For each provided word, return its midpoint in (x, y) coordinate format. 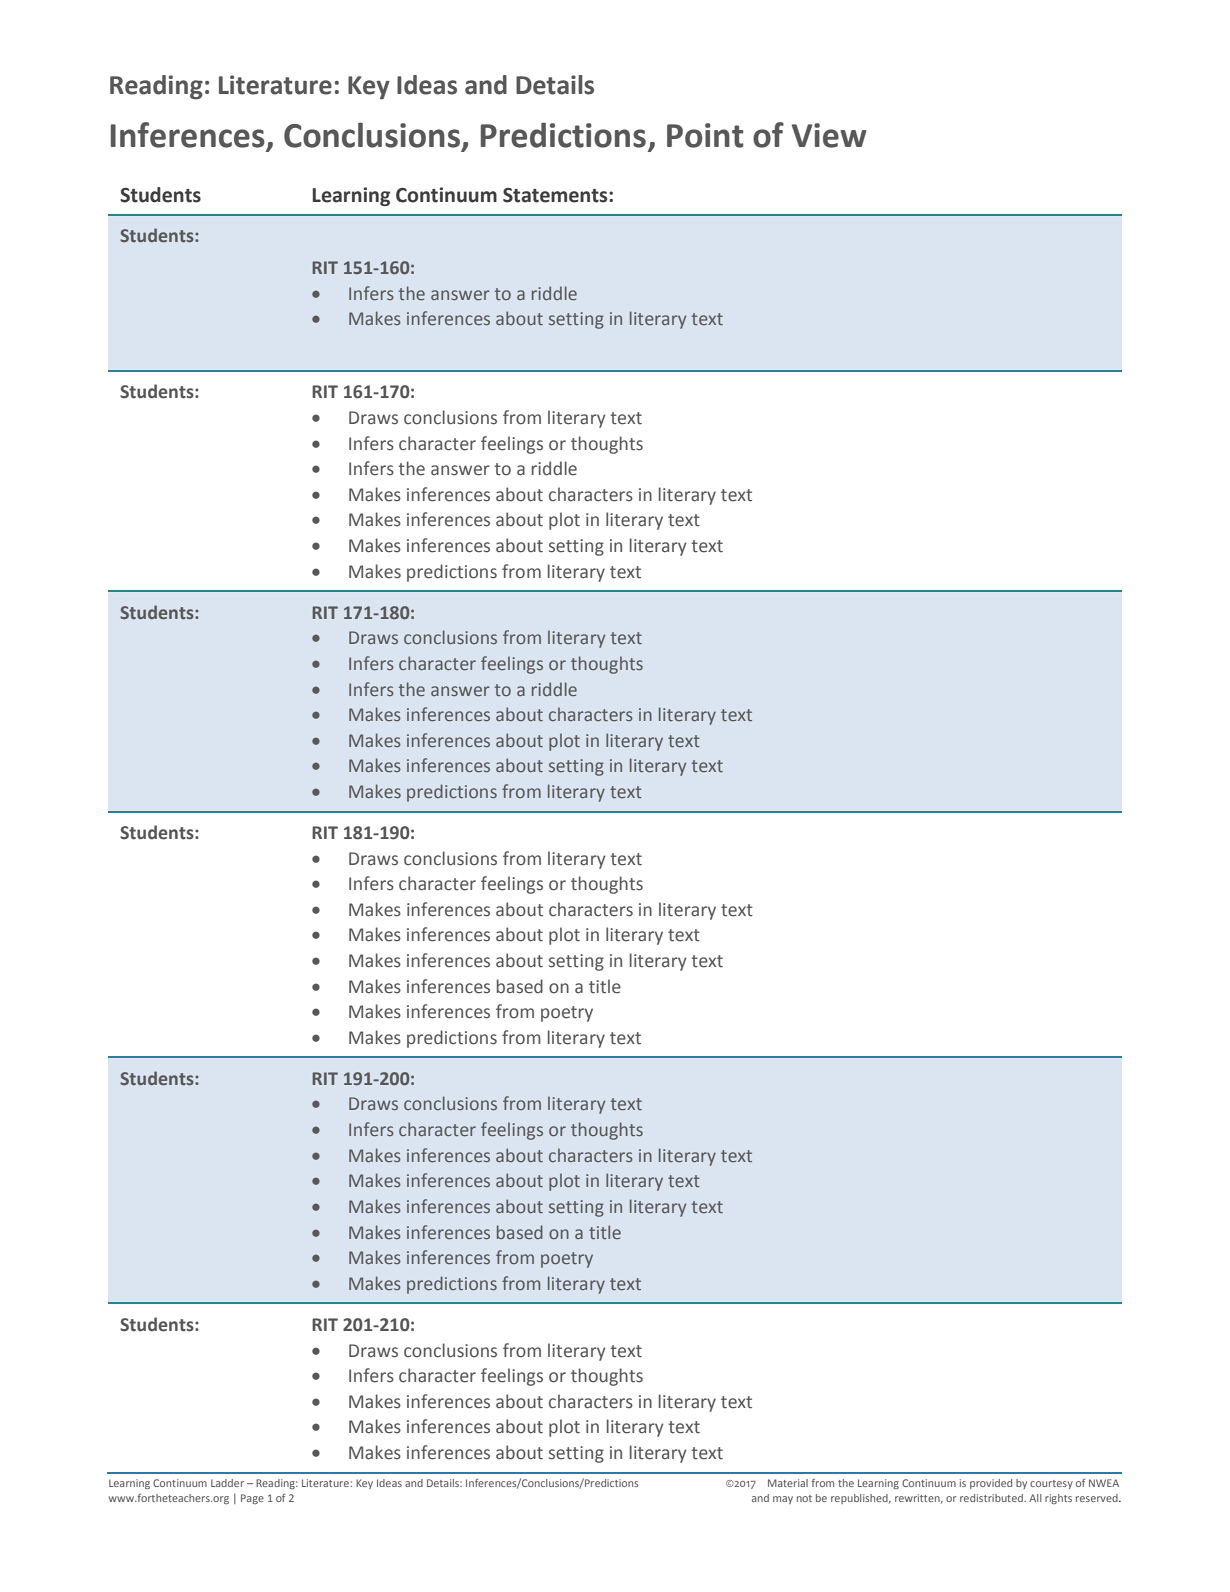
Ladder (227, 1483)
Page (252, 1499)
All (1035, 1498)
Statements (556, 195)
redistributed (992, 1498)
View (829, 135)
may (783, 1500)
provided (991, 1484)
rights (1058, 1499)
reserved (1098, 1498)
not (804, 1498)
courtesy (1051, 1484)
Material (788, 1483)
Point (705, 135)
